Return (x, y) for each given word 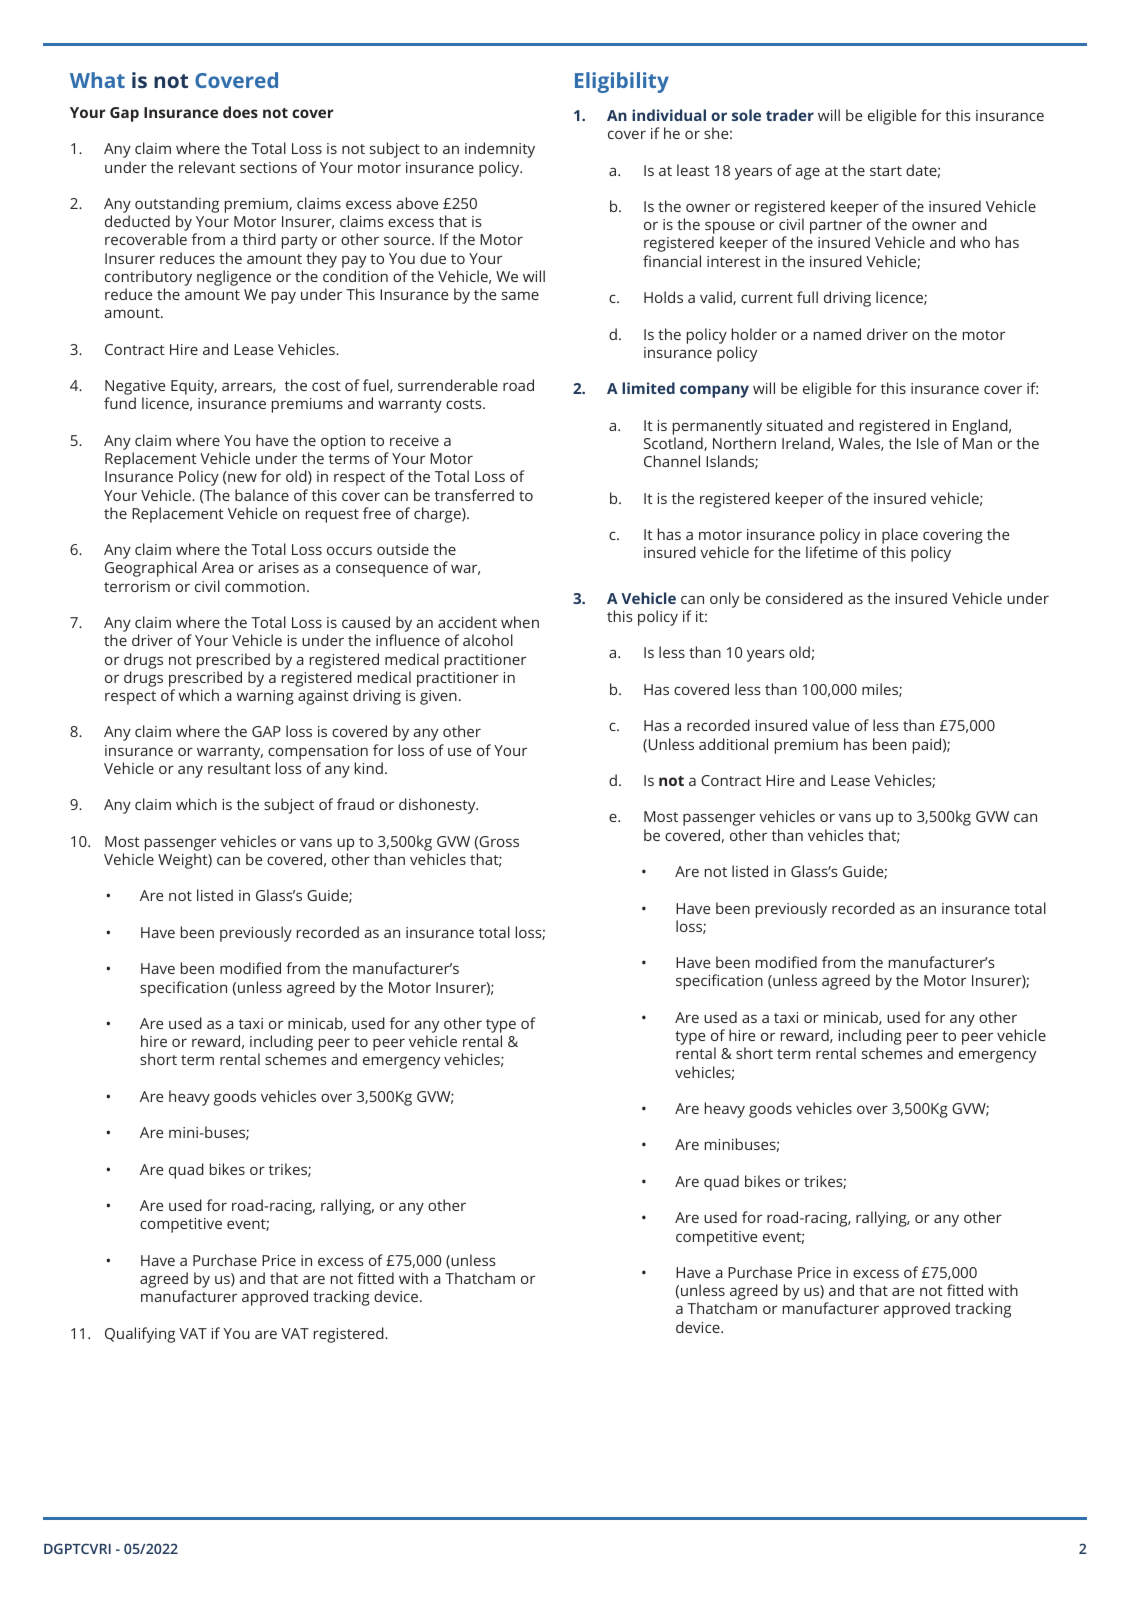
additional (733, 744)
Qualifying (140, 1335)
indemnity (500, 150)
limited (648, 388)
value (830, 725)
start (886, 171)
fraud (355, 804)
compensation (318, 752)
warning (265, 697)
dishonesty (438, 806)
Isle (928, 443)
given (438, 697)
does (240, 112)
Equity (194, 387)
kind (369, 768)
